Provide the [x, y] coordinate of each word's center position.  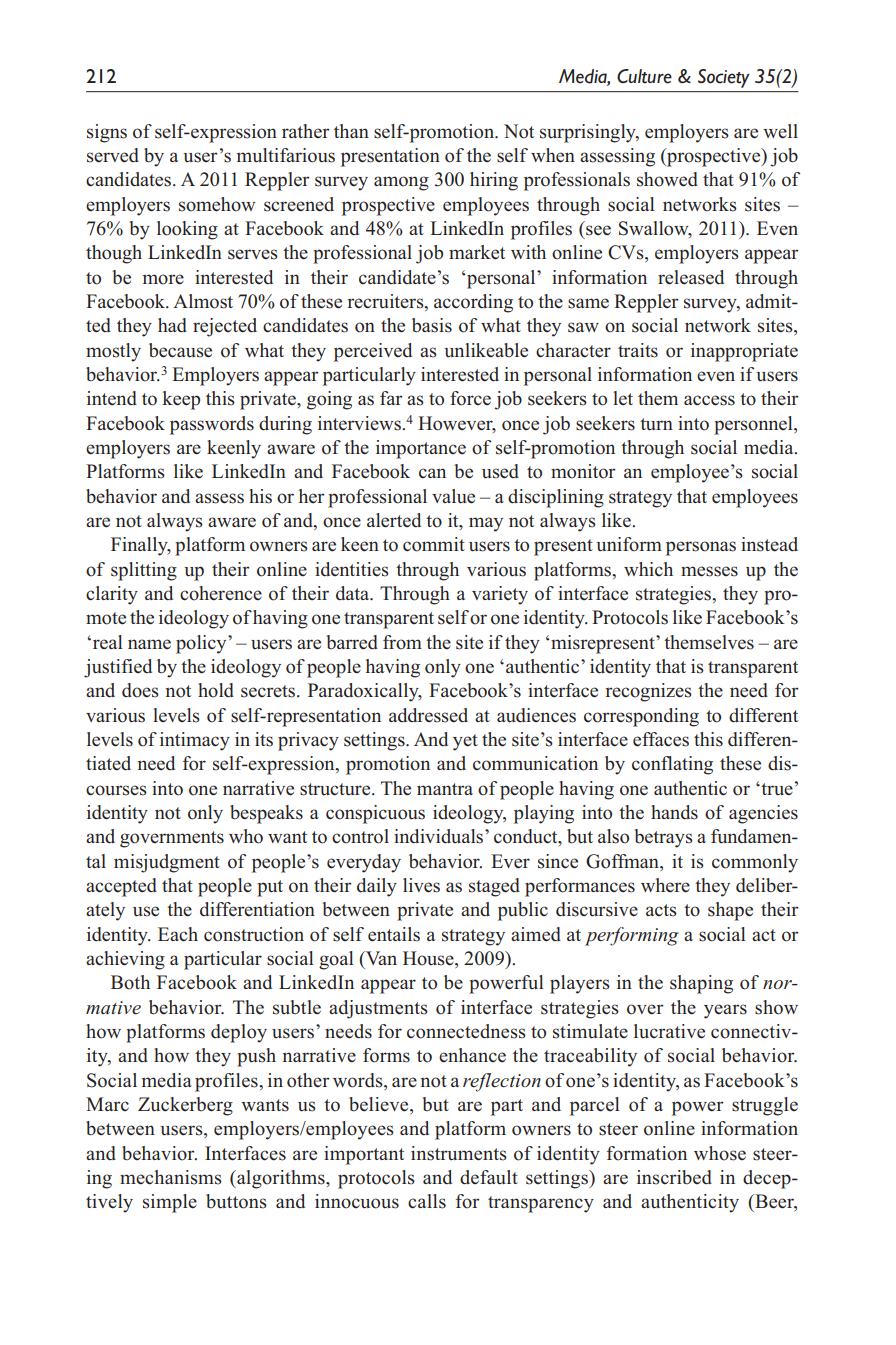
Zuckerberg [185, 1106]
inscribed [674, 1177]
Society [724, 78]
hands [674, 812]
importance [421, 449]
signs [107, 133]
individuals [440, 836]
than [351, 131]
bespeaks [266, 814]
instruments [459, 1153]
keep [181, 400]
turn [656, 424]
